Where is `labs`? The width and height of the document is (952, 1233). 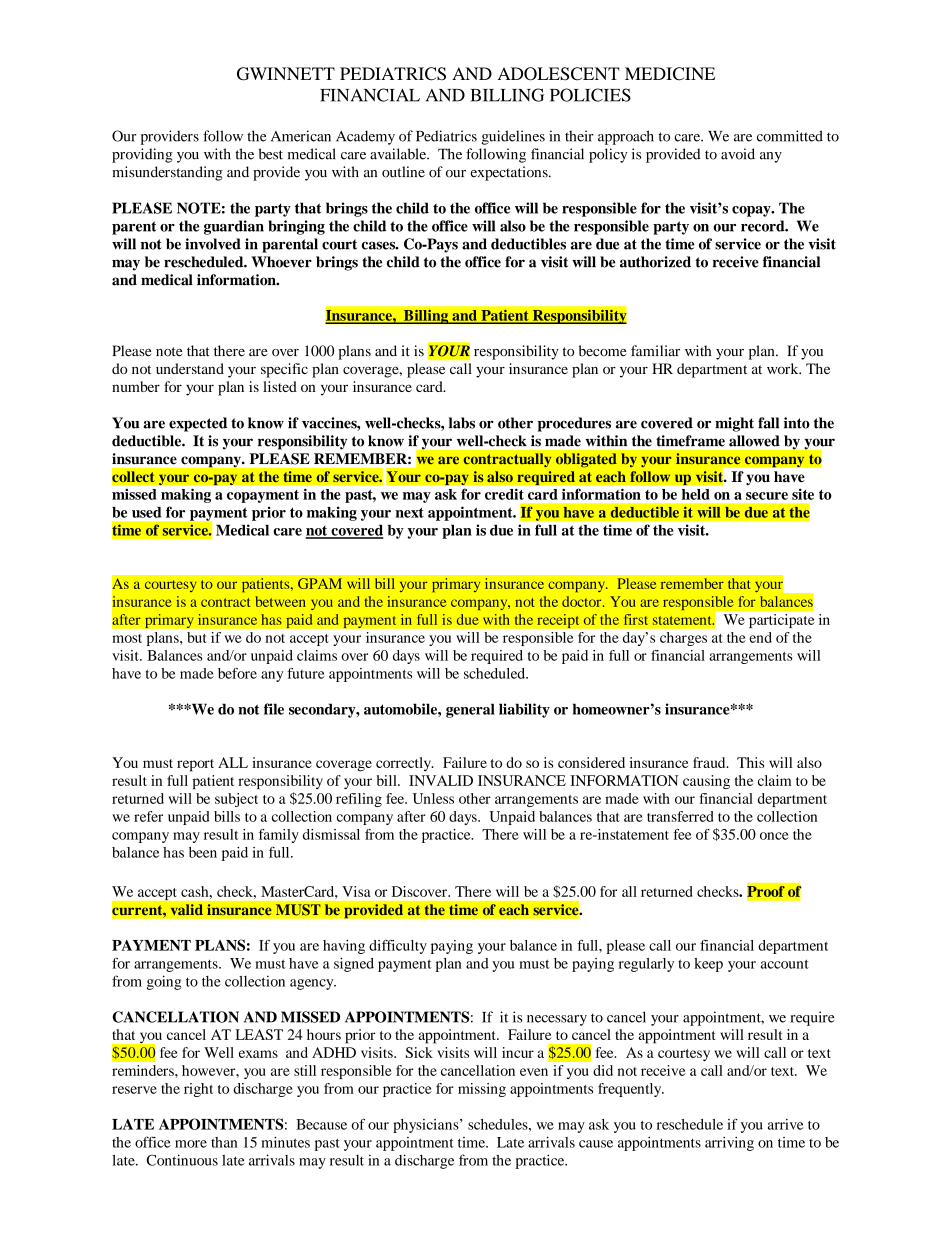
labs is located at coordinates (462, 423).
